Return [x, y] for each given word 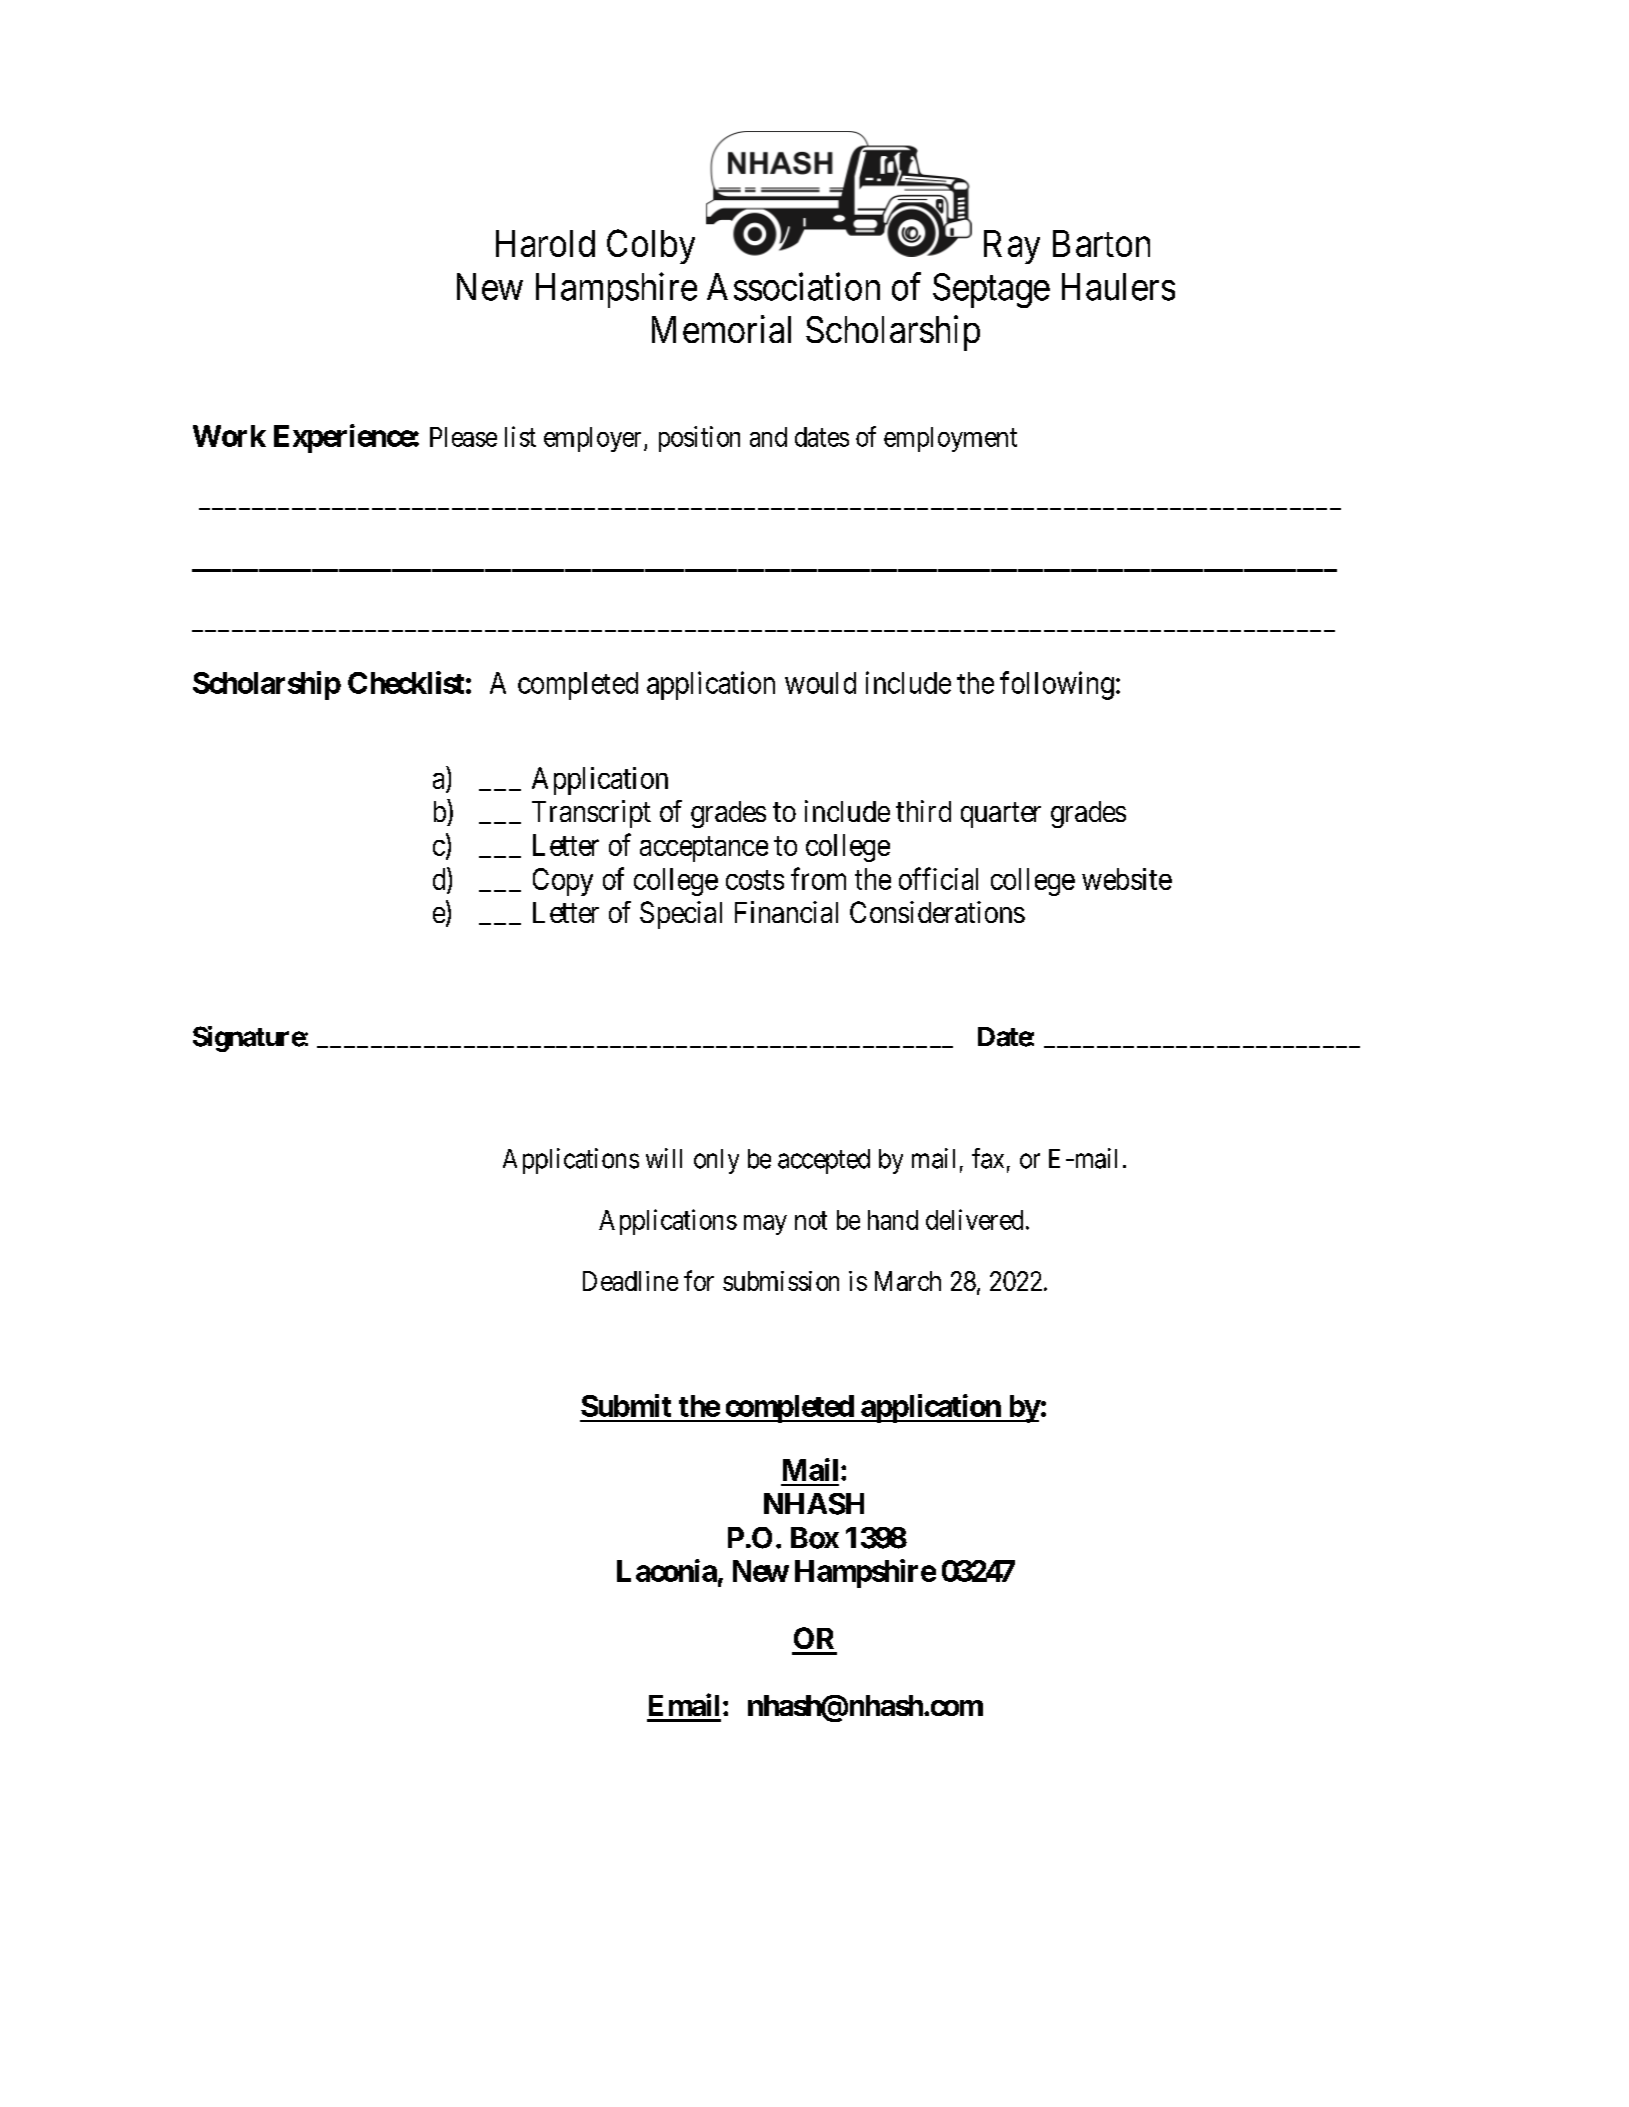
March [908, 1281]
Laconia [667, 1570]
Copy [563, 882]
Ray [1012, 247]
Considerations [937, 912]
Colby [651, 246]
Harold [545, 243]
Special [681, 915]
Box [815, 1538]
